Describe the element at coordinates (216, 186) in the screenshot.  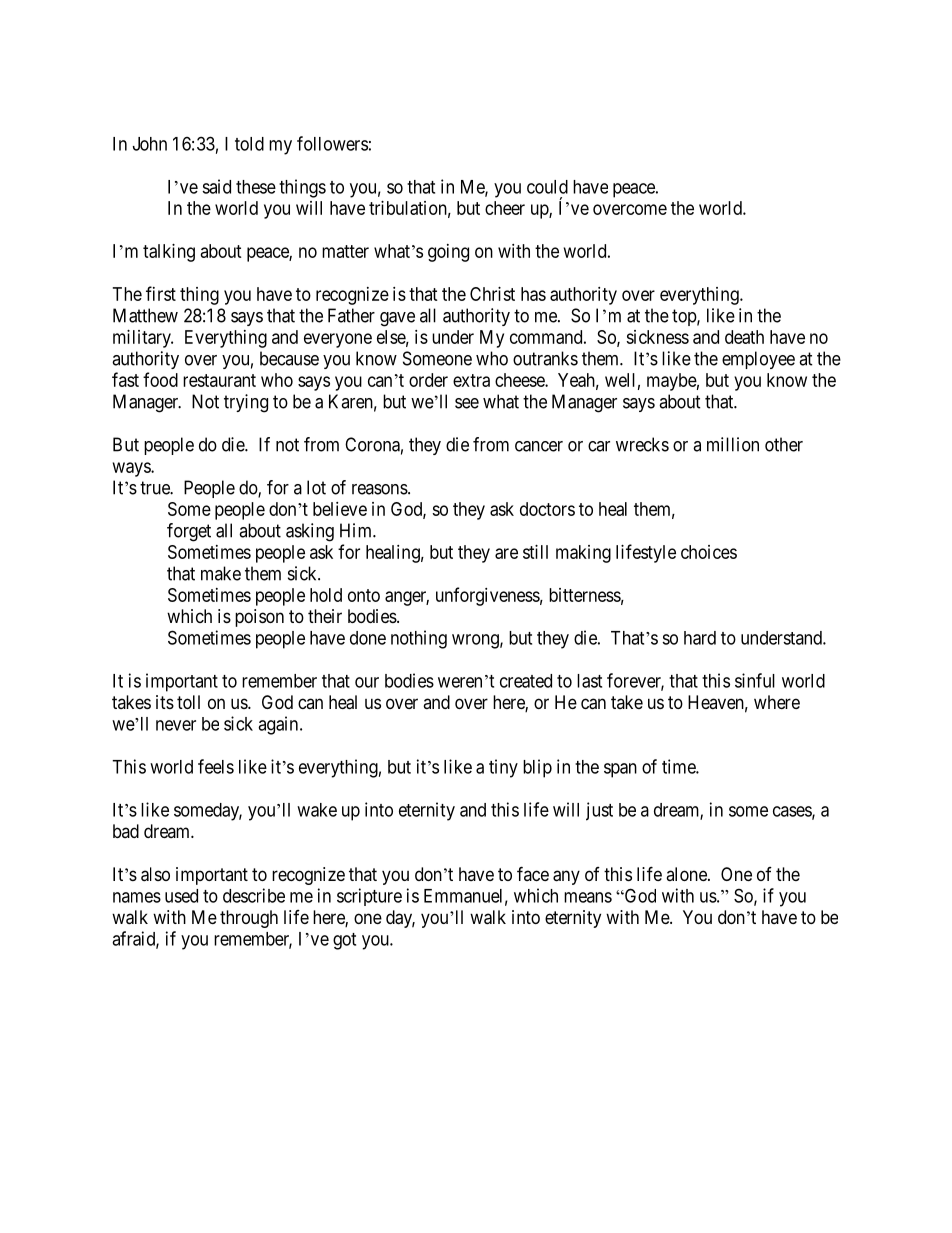
I see `said` at that location.
